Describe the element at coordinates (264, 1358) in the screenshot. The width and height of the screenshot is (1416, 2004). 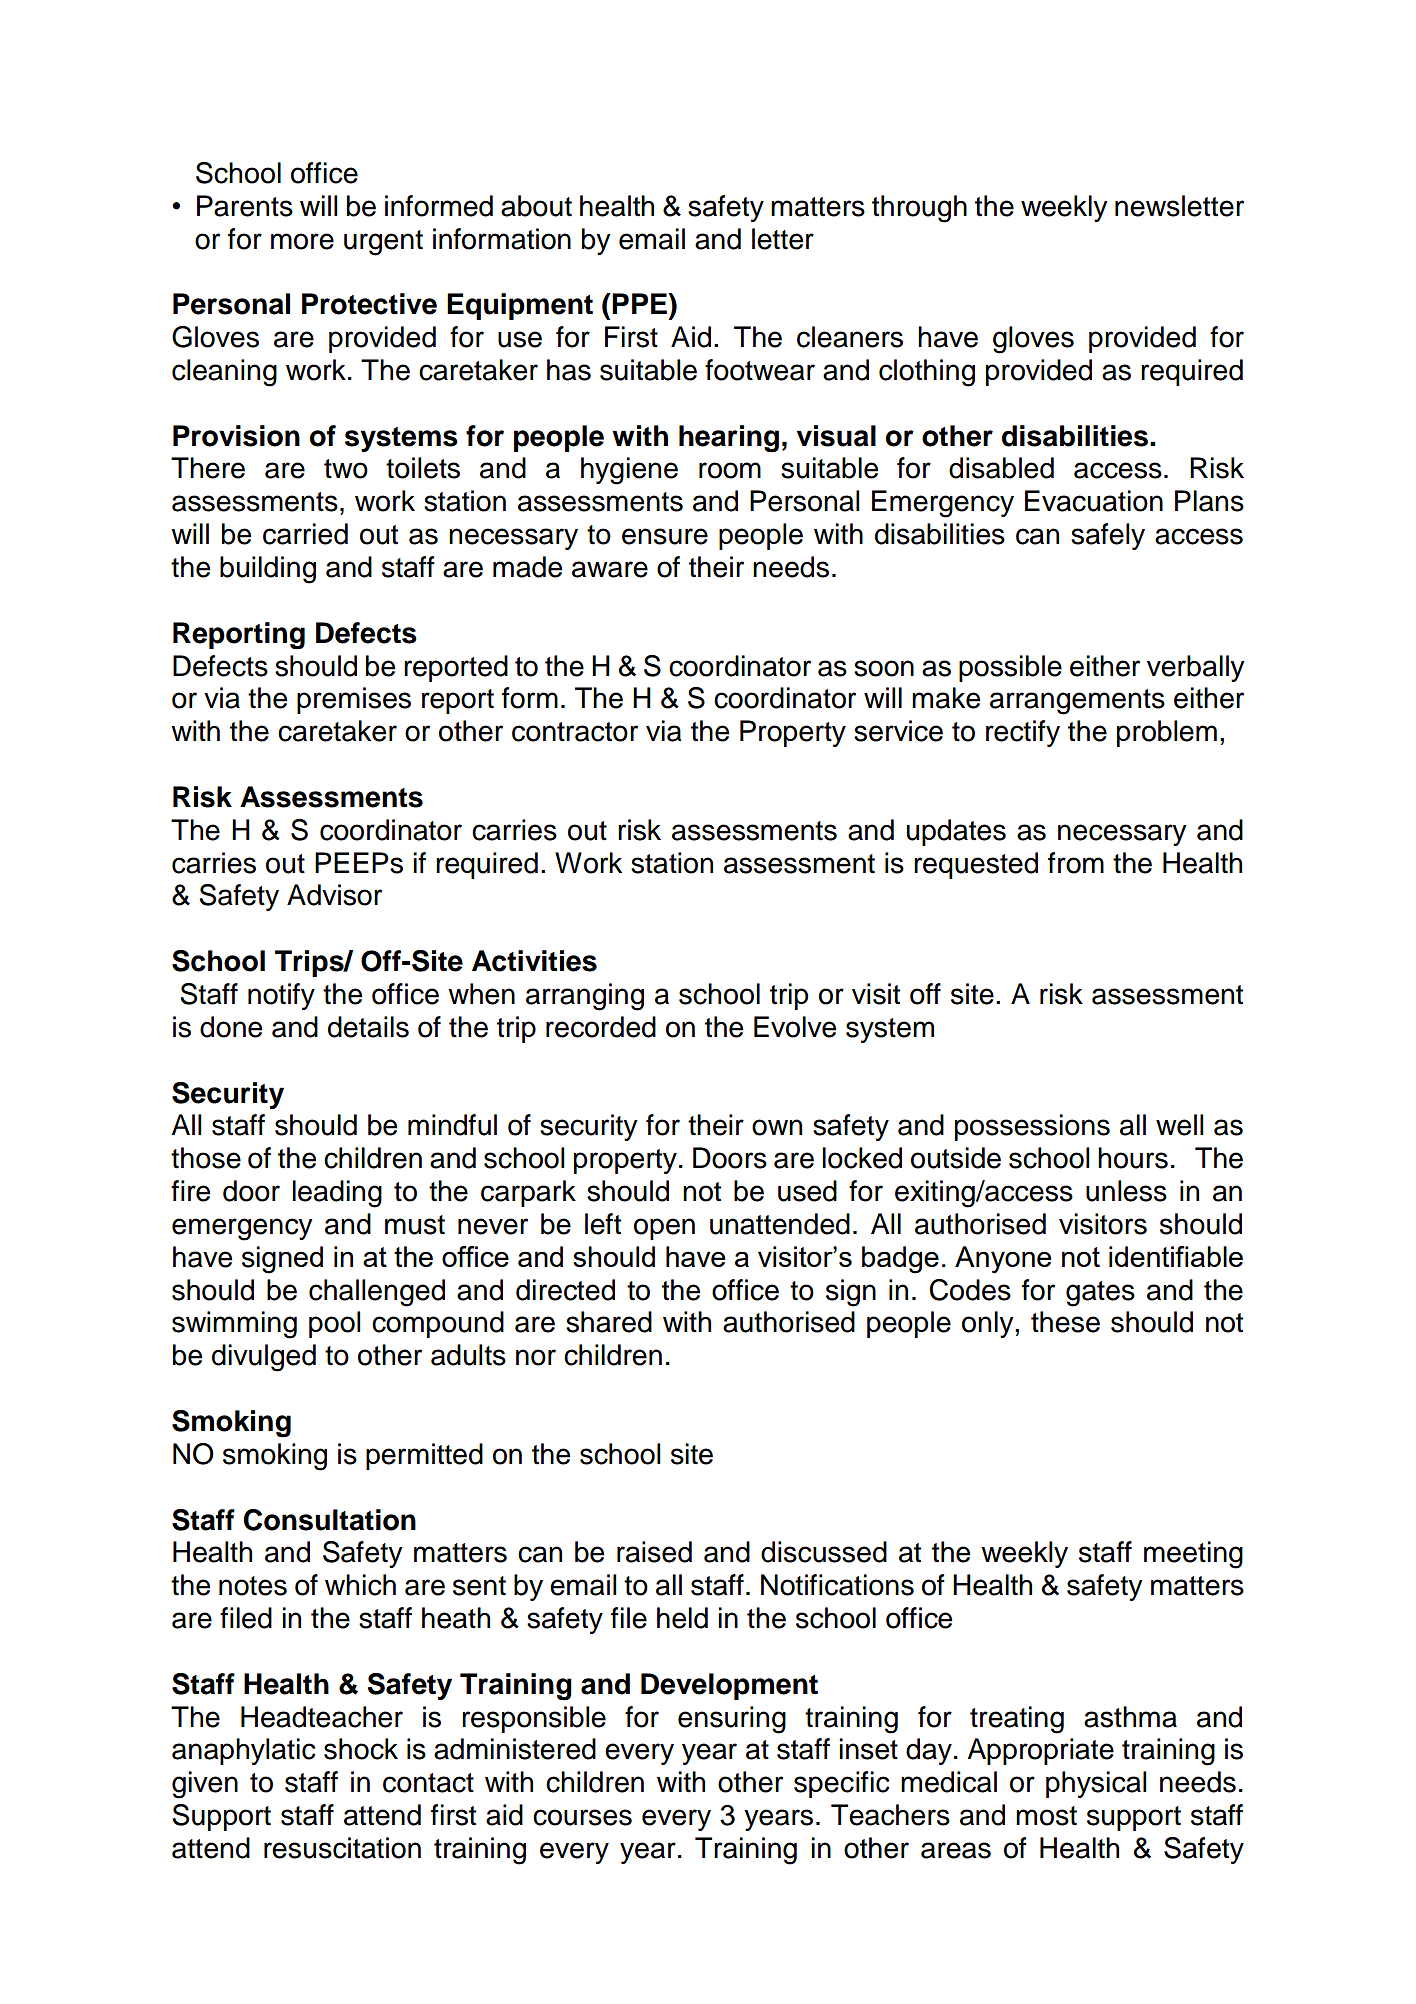
I see `divulged` at that location.
